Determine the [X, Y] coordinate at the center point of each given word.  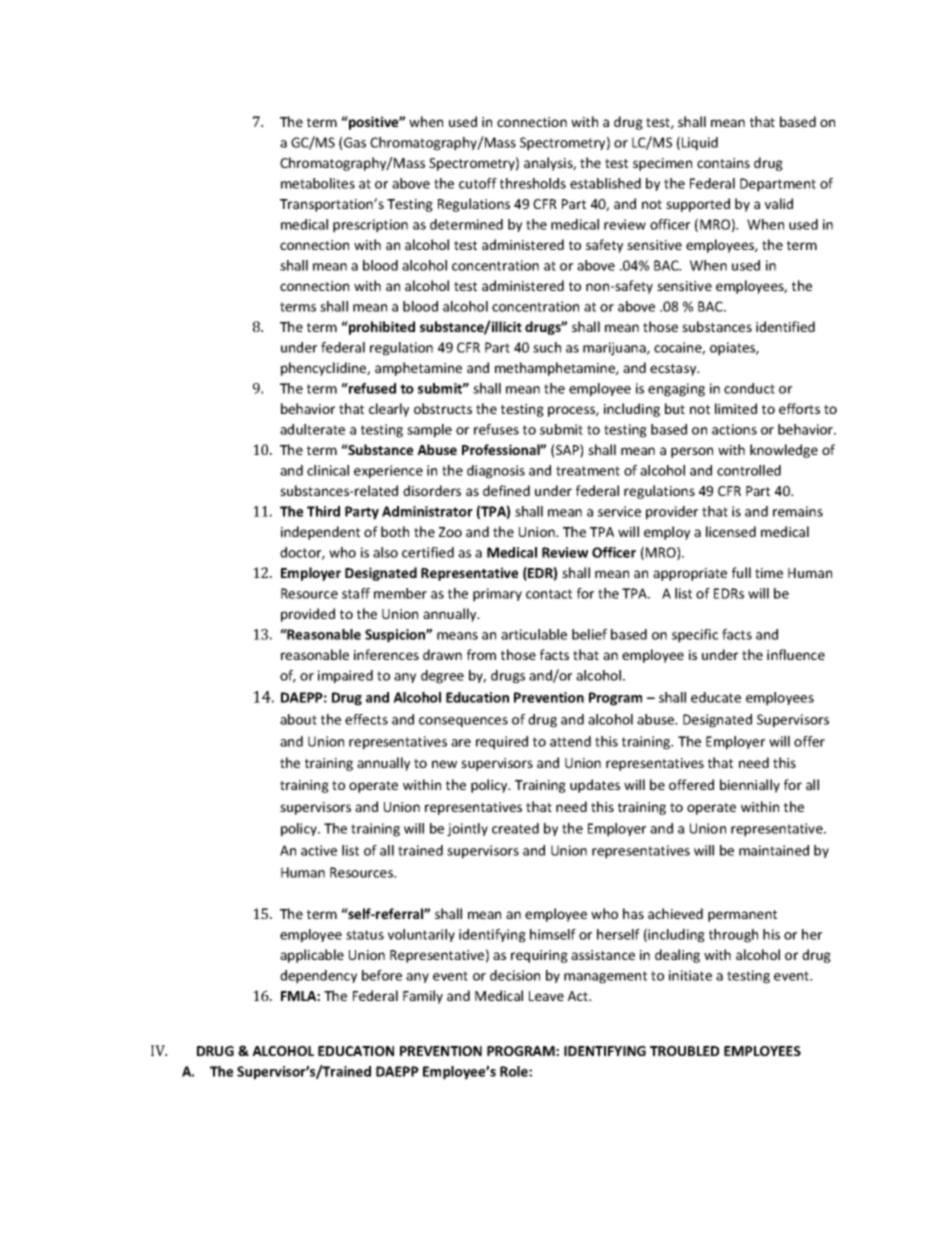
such [547, 347]
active [319, 850]
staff [356, 593]
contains [723, 163]
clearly [389, 410]
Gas [355, 142]
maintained [774, 850]
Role [515, 1071]
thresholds [533, 183]
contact [549, 594]
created [515, 828]
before [382, 975]
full [741, 572]
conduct [749, 388]
